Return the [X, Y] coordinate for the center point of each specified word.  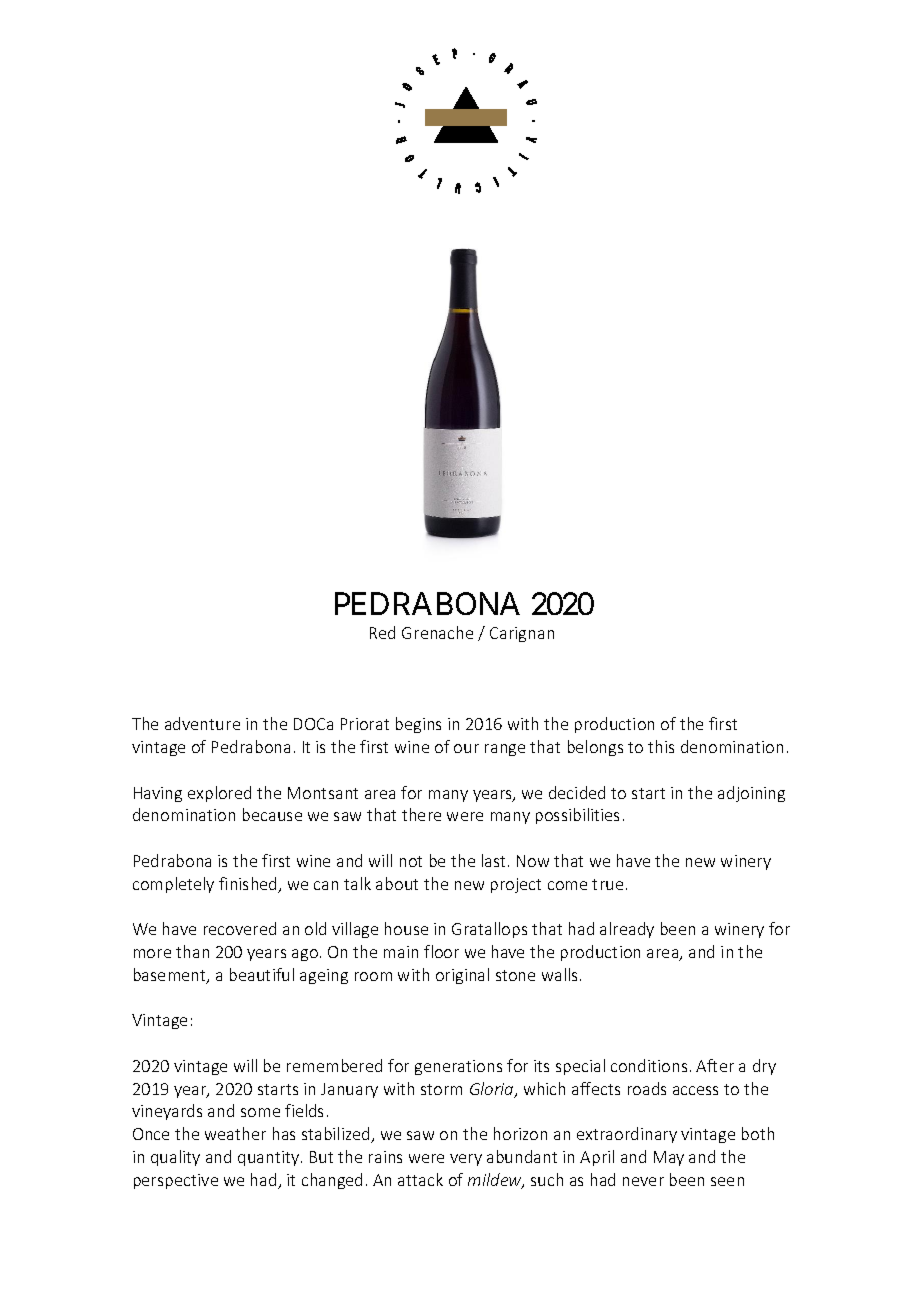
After [715, 1065]
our [466, 748]
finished [249, 885]
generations [458, 1067]
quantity [270, 1158]
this [661, 746]
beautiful [262, 974]
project [516, 885]
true [607, 884]
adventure [202, 723]
